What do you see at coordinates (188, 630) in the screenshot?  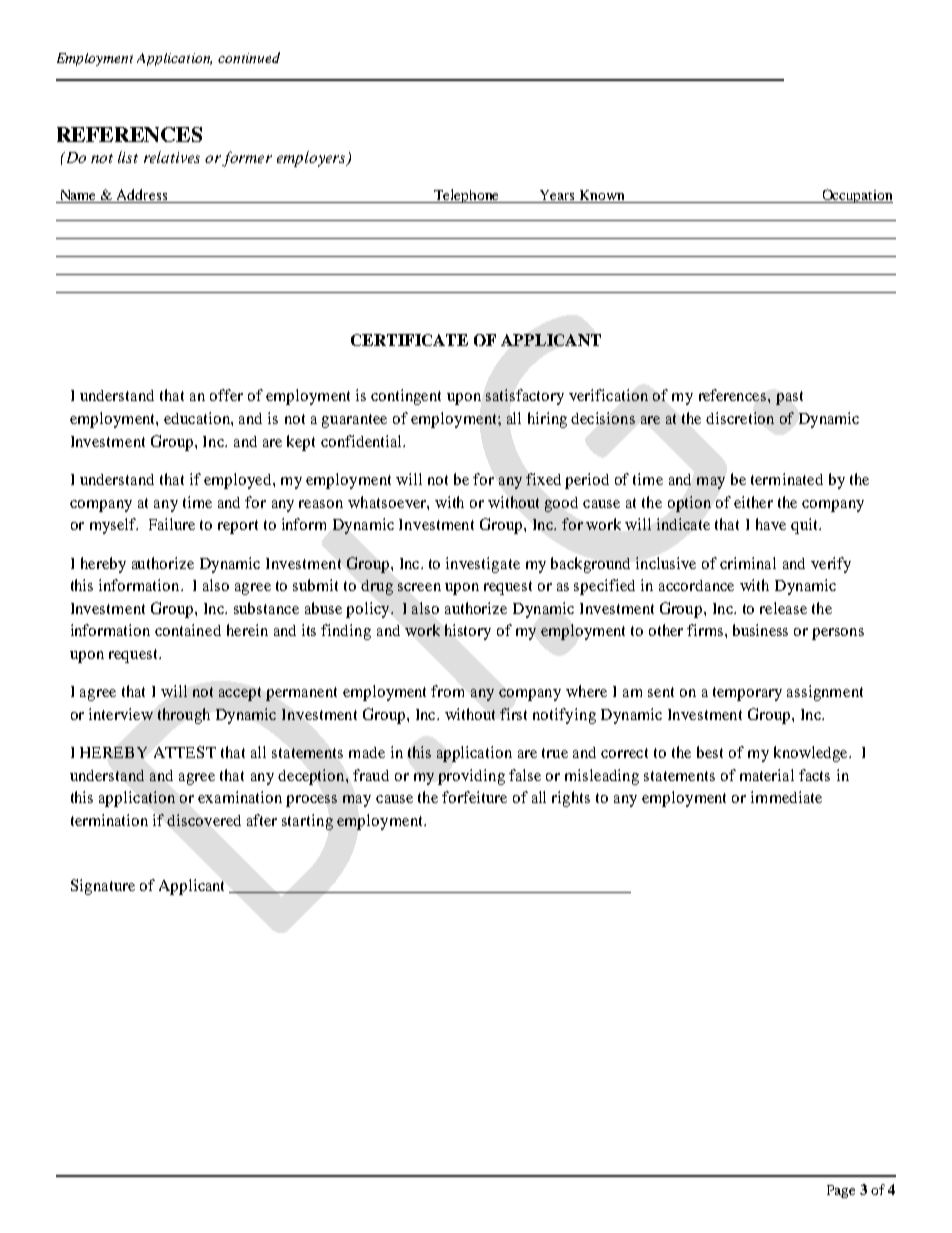 I see `contained` at bounding box center [188, 630].
